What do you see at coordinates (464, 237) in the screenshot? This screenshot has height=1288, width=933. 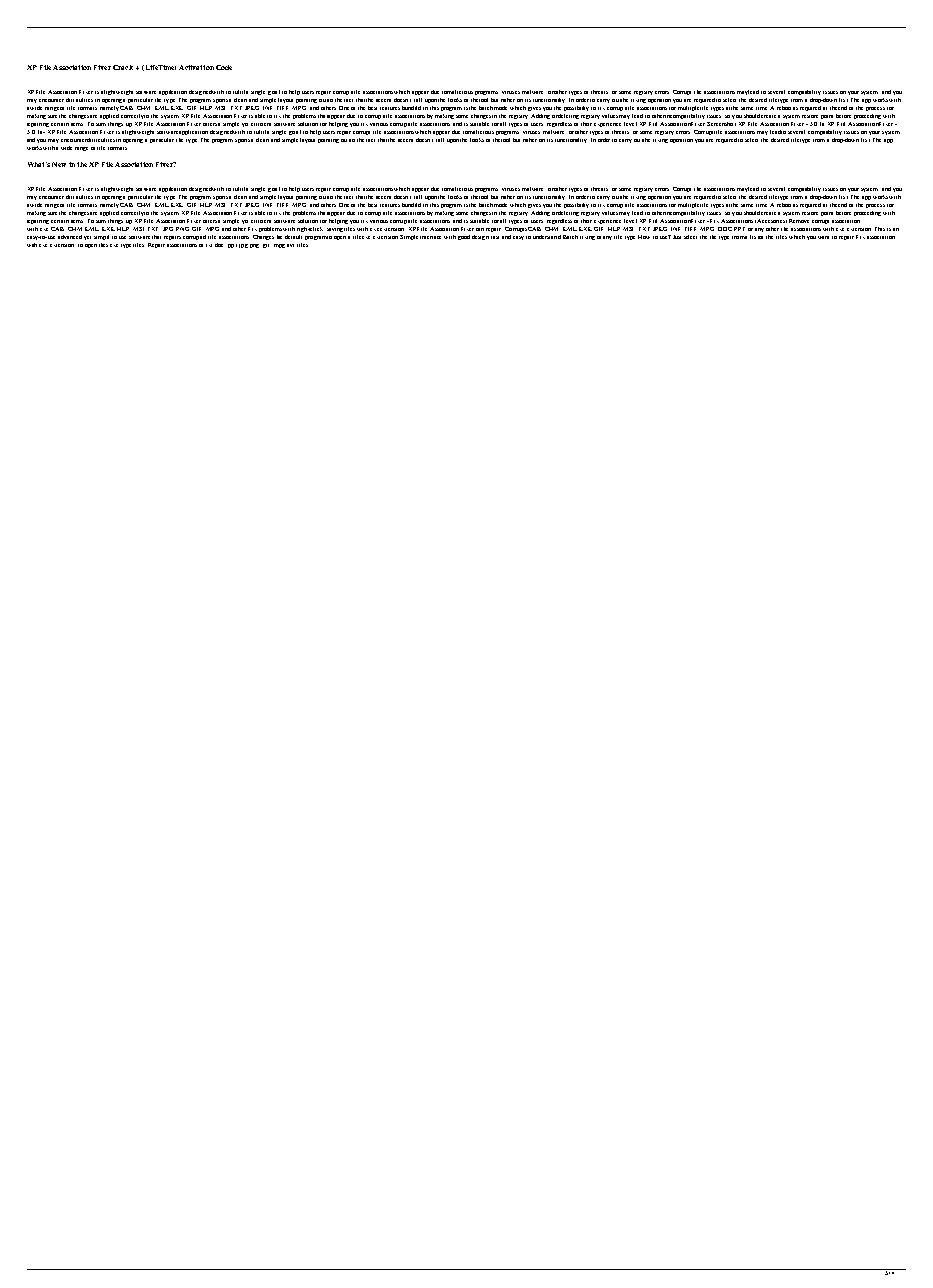 I see `good` at bounding box center [464, 237].
